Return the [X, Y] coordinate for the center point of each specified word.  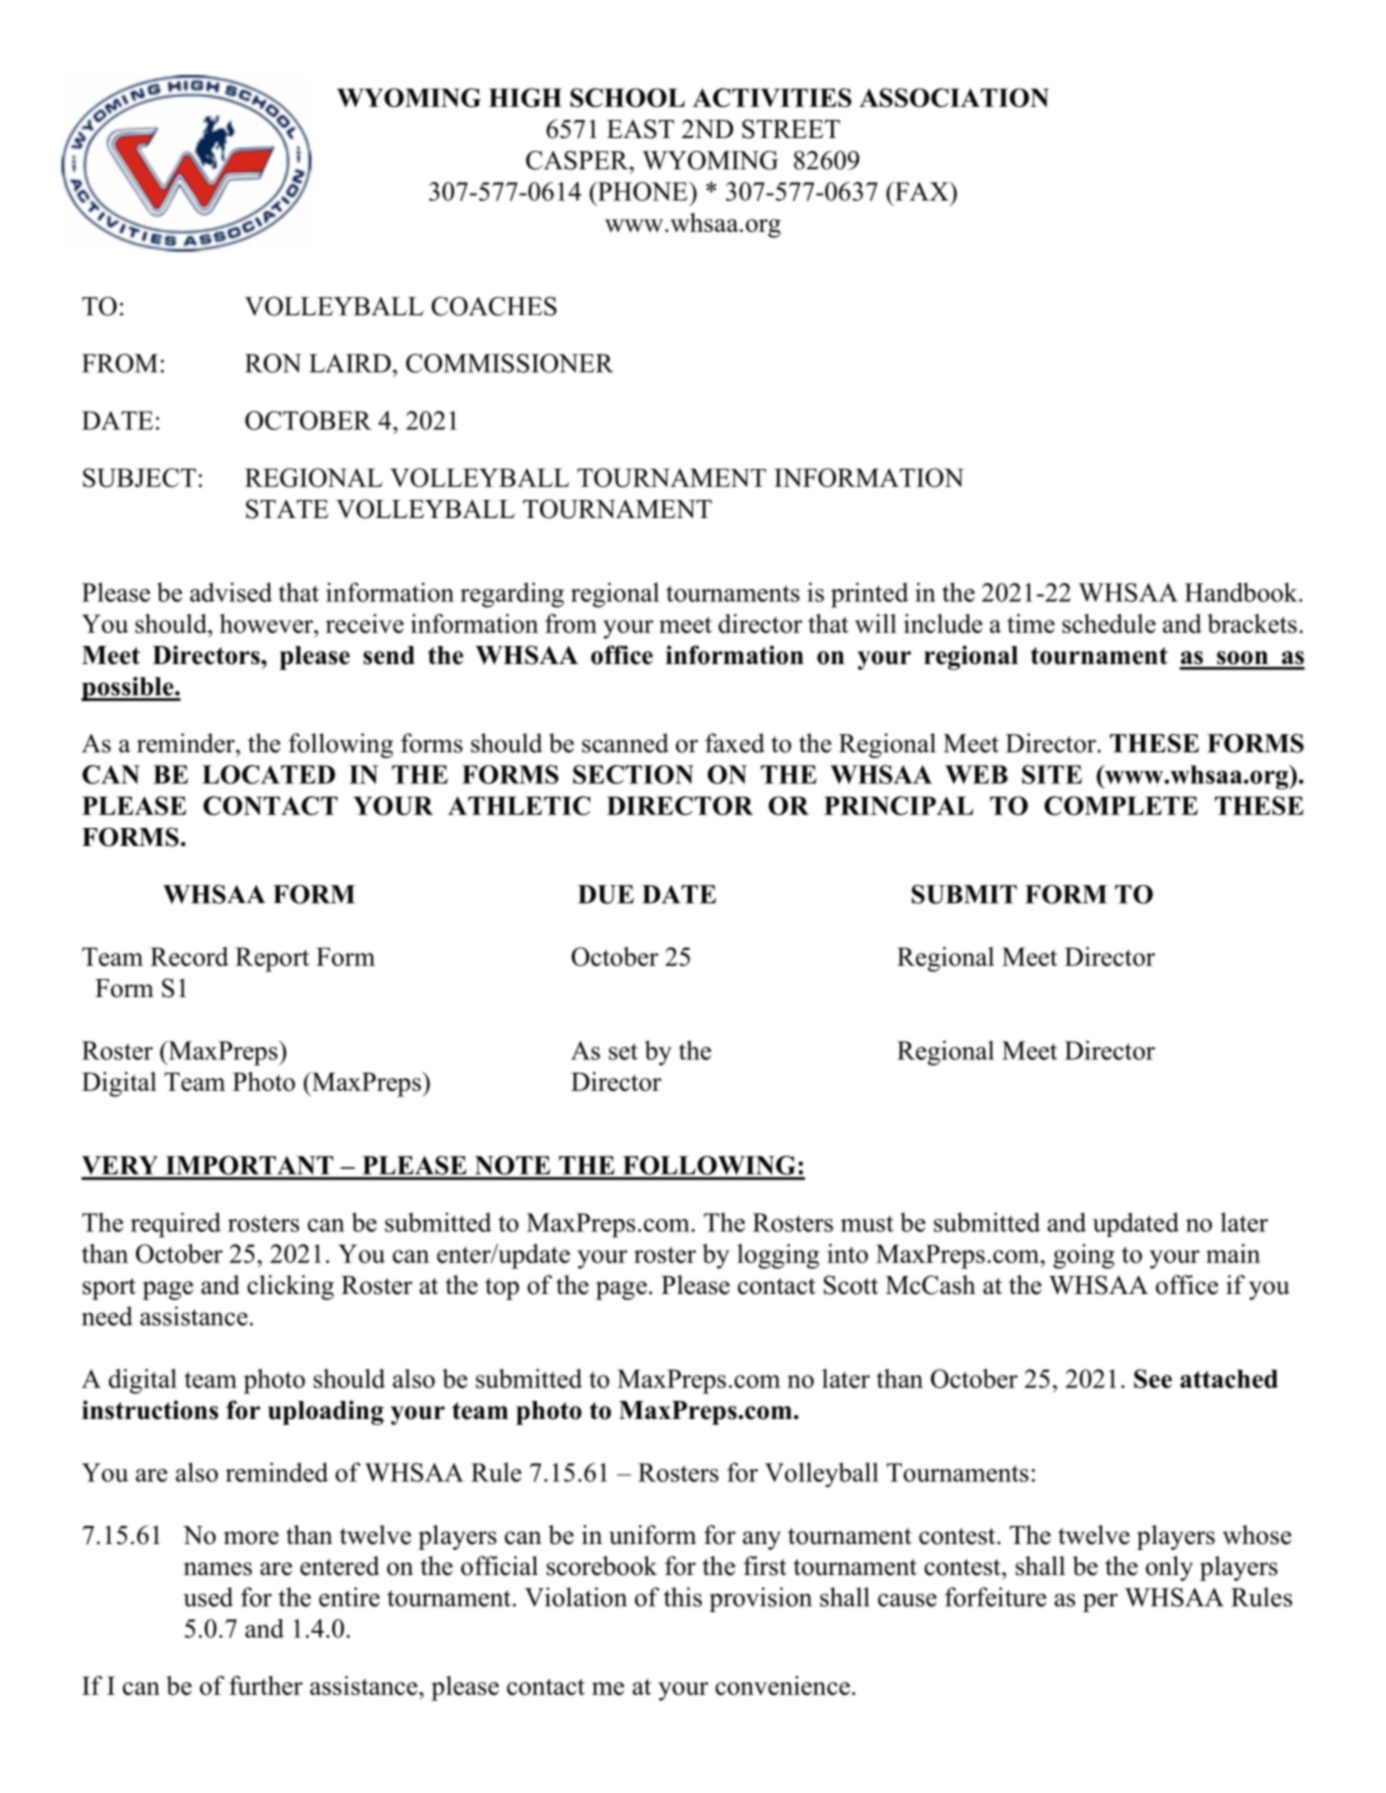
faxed [734, 743]
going [1084, 1256]
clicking [290, 1287]
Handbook [1242, 592]
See [1153, 1378]
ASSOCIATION [954, 97]
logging [778, 1256]
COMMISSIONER [509, 363]
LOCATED [268, 774]
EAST [640, 129]
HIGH [525, 97]
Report [272, 959]
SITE [1052, 774]
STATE [287, 509]
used [208, 1597]
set [623, 1051]
